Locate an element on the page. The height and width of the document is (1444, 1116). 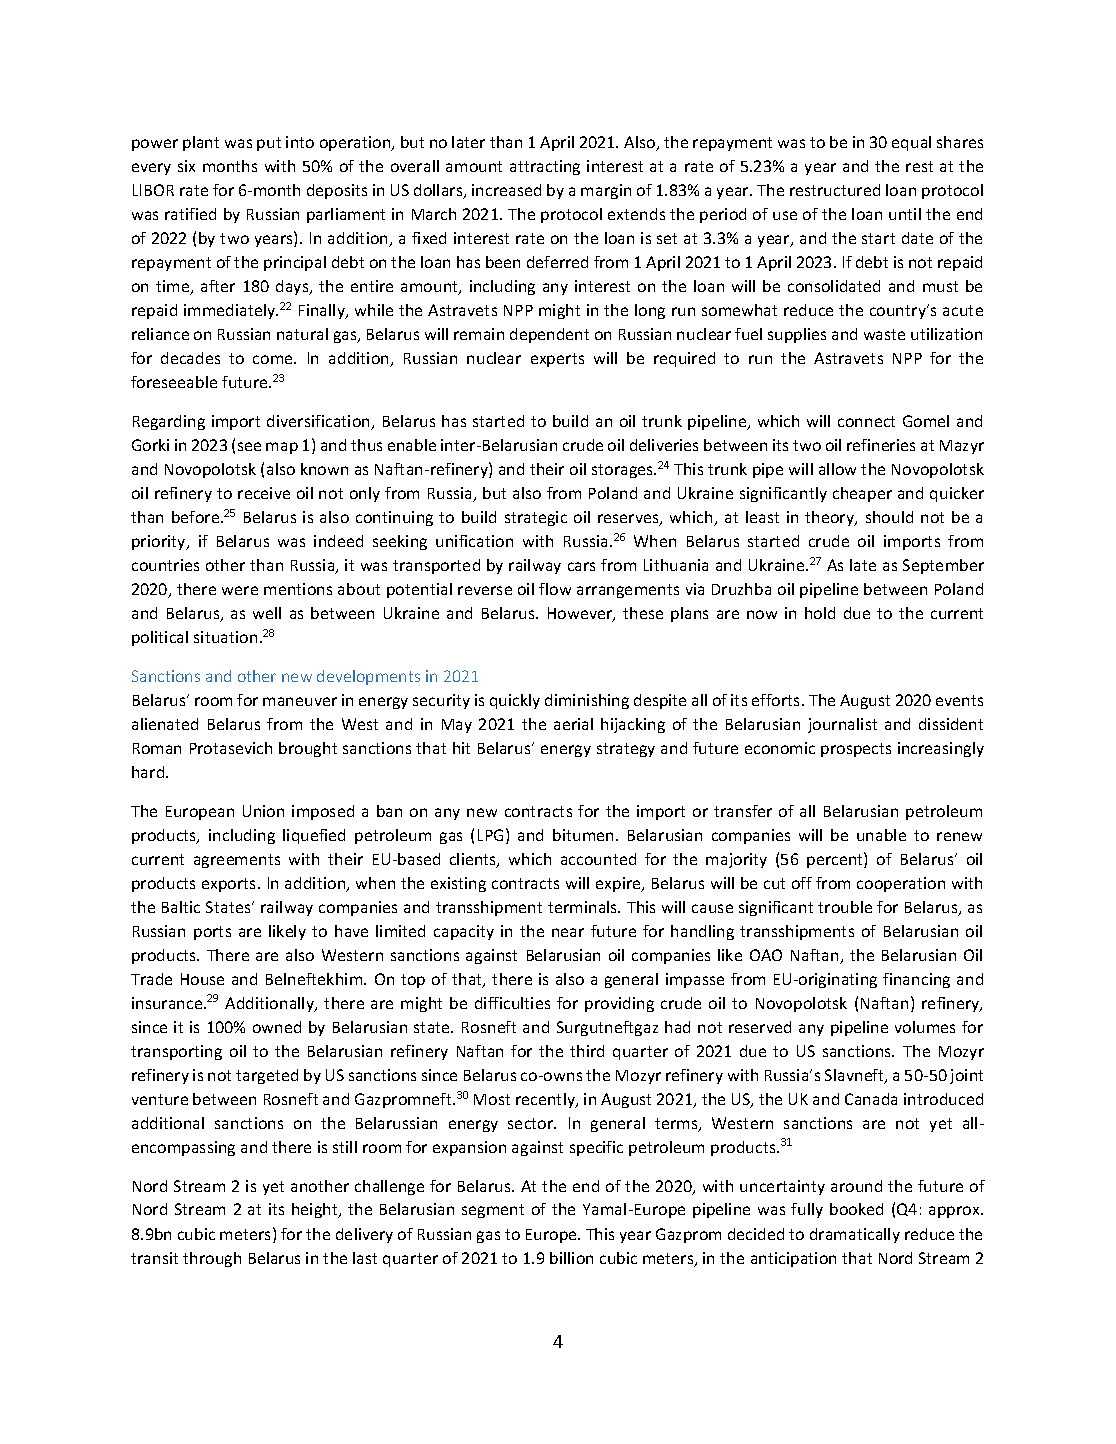
cars is located at coordinates (581, 566).
